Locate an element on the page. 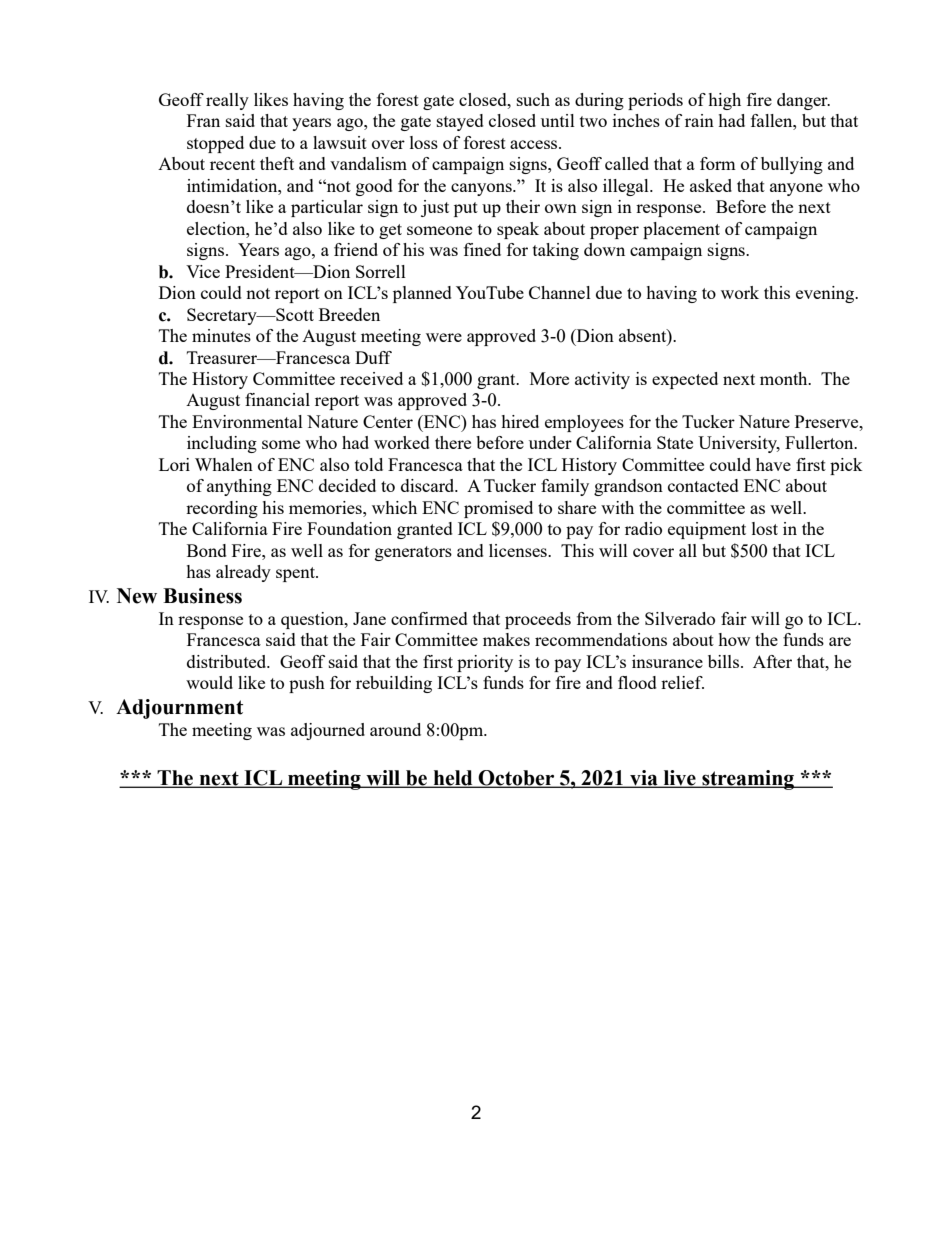 The image size is (952, 1233). stayed is located at coordinates (460, 122).
